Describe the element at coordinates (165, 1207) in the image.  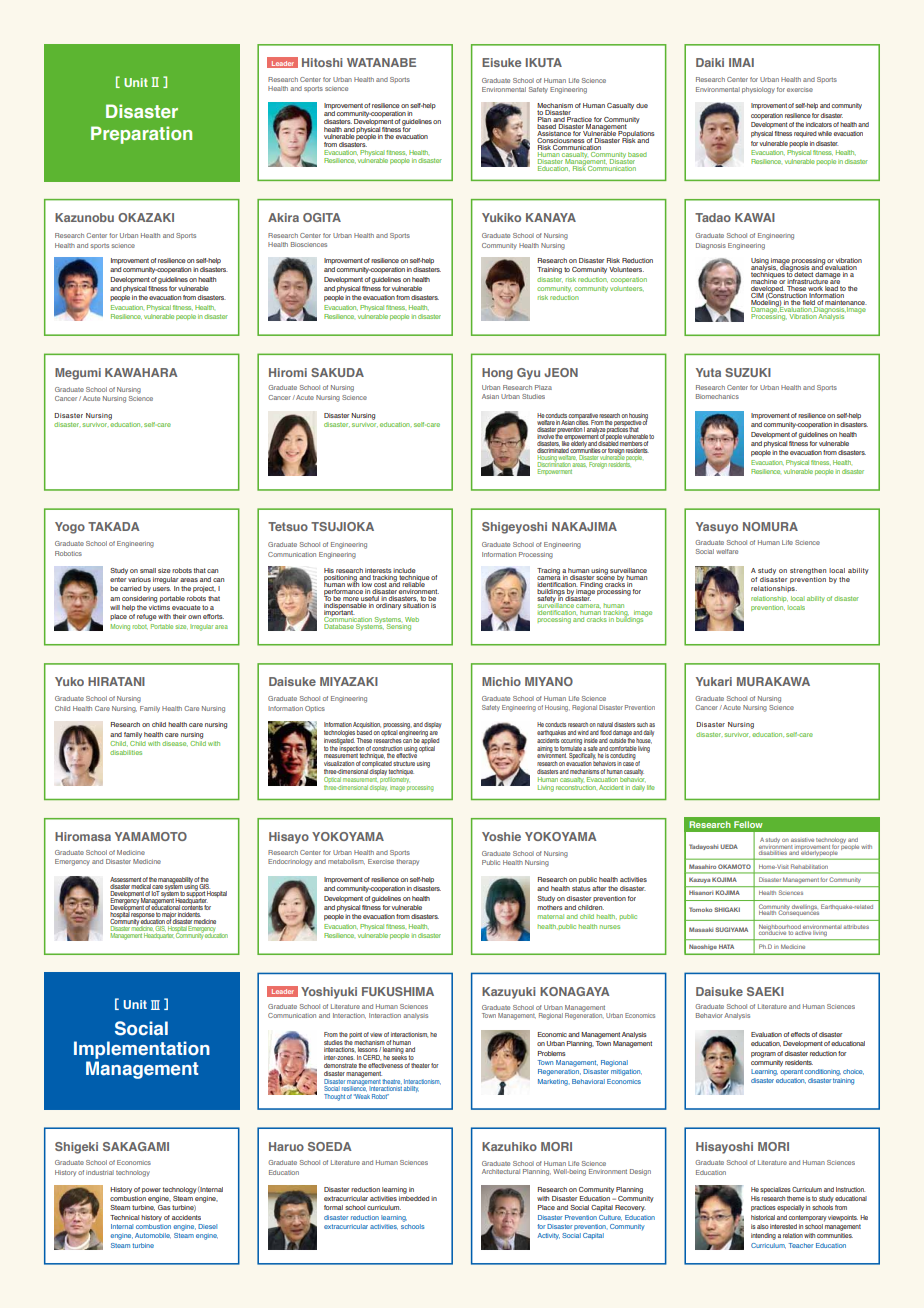
I see `Gas` at that location.
